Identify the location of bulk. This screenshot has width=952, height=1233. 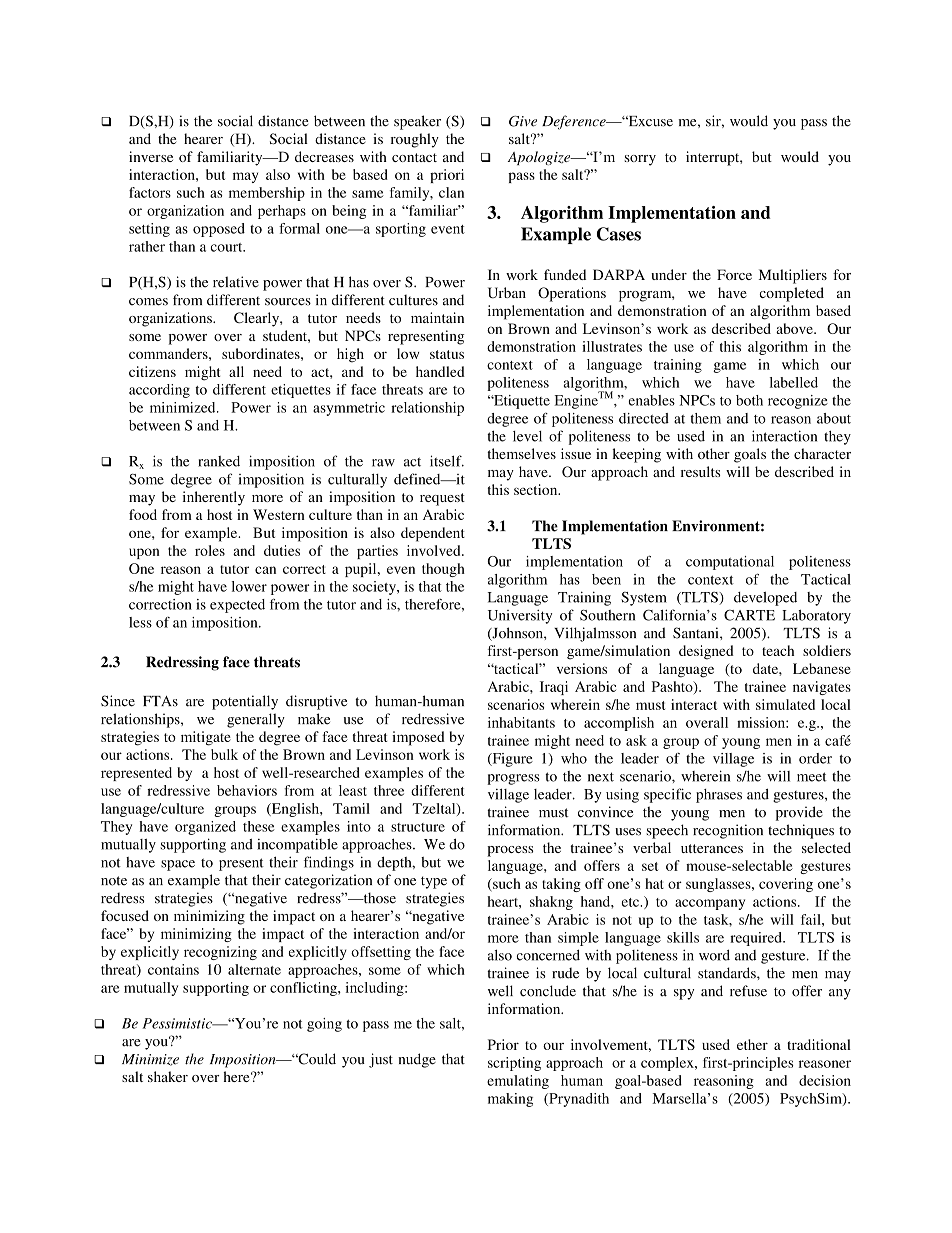
(224, 754).
